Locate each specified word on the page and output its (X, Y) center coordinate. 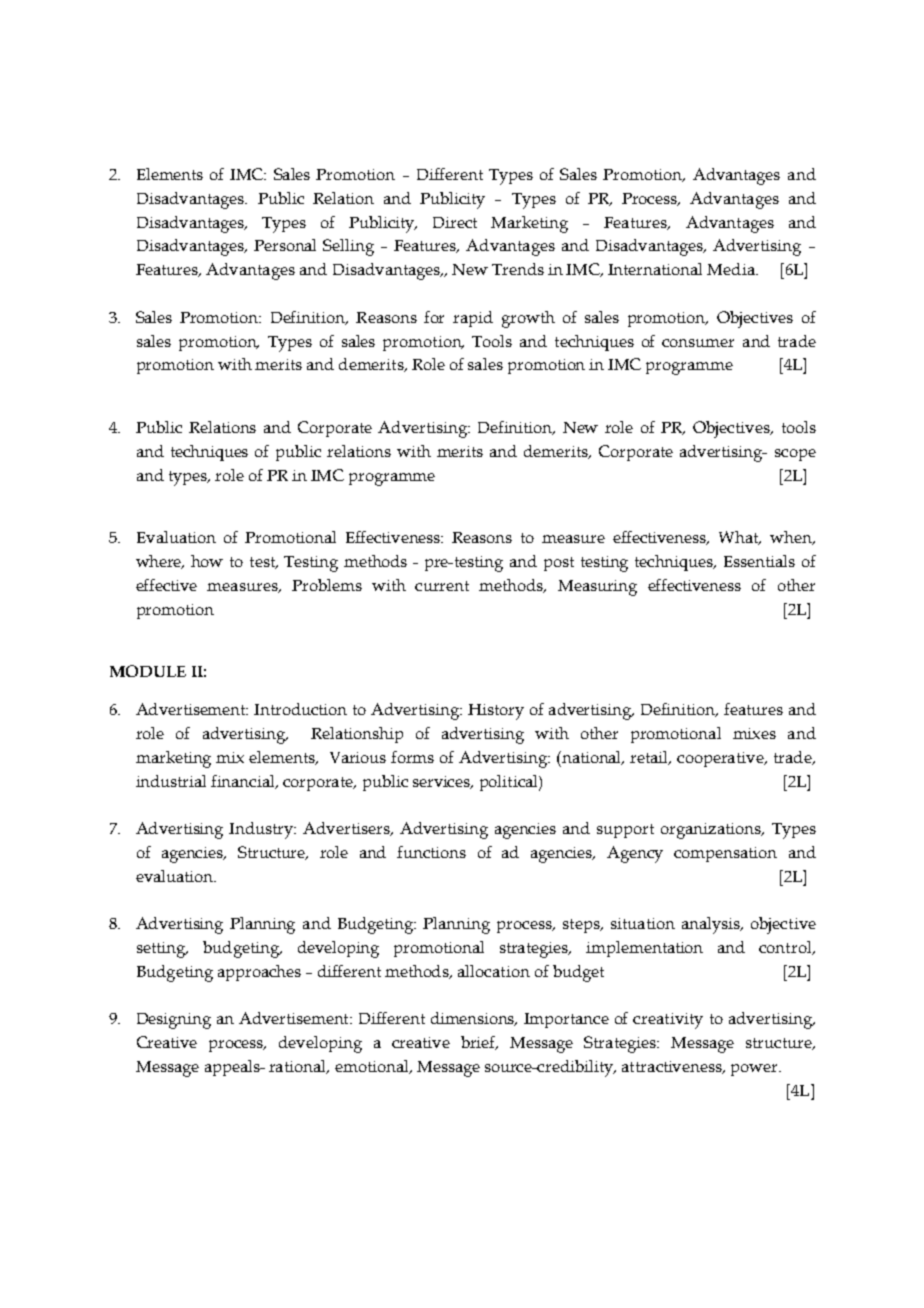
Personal (285, 245)
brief (479, 1043)
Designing (174, 1021)
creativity (668, 1021)
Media (732, 269)
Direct (455, 222)
